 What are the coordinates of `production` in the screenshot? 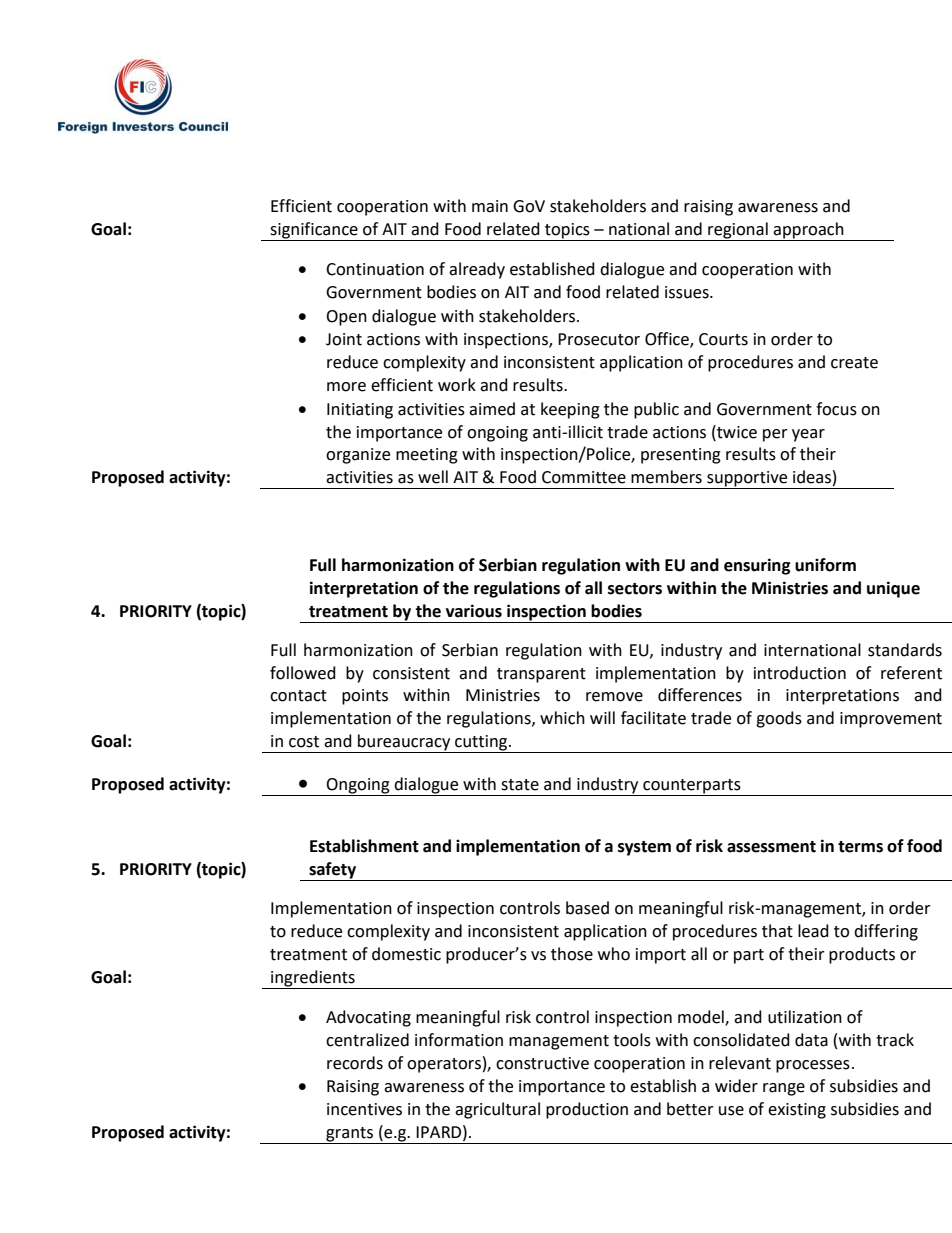 It's located at (587, 1110).
